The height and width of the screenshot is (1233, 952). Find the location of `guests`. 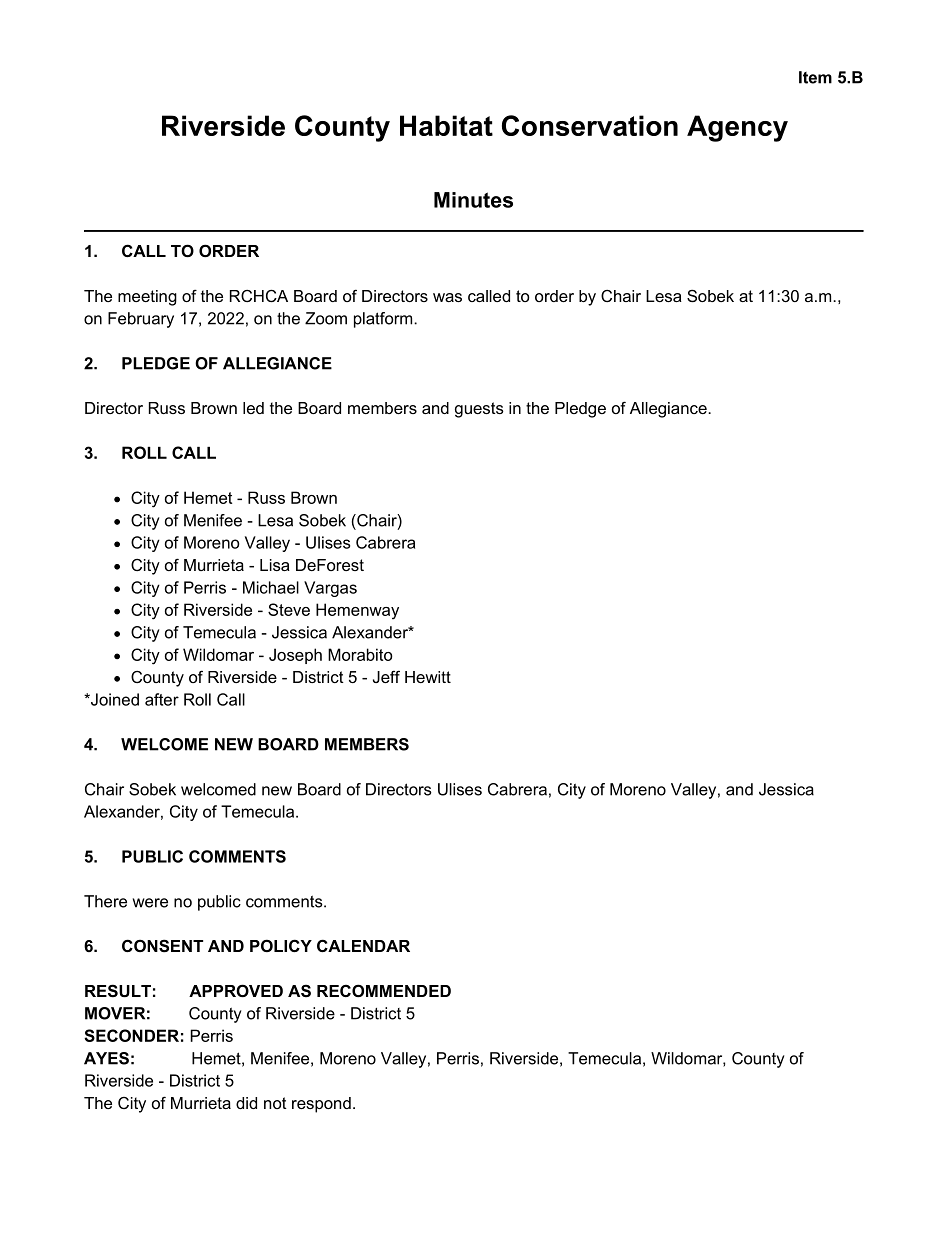

guests is located at coordinates (479, 410).
